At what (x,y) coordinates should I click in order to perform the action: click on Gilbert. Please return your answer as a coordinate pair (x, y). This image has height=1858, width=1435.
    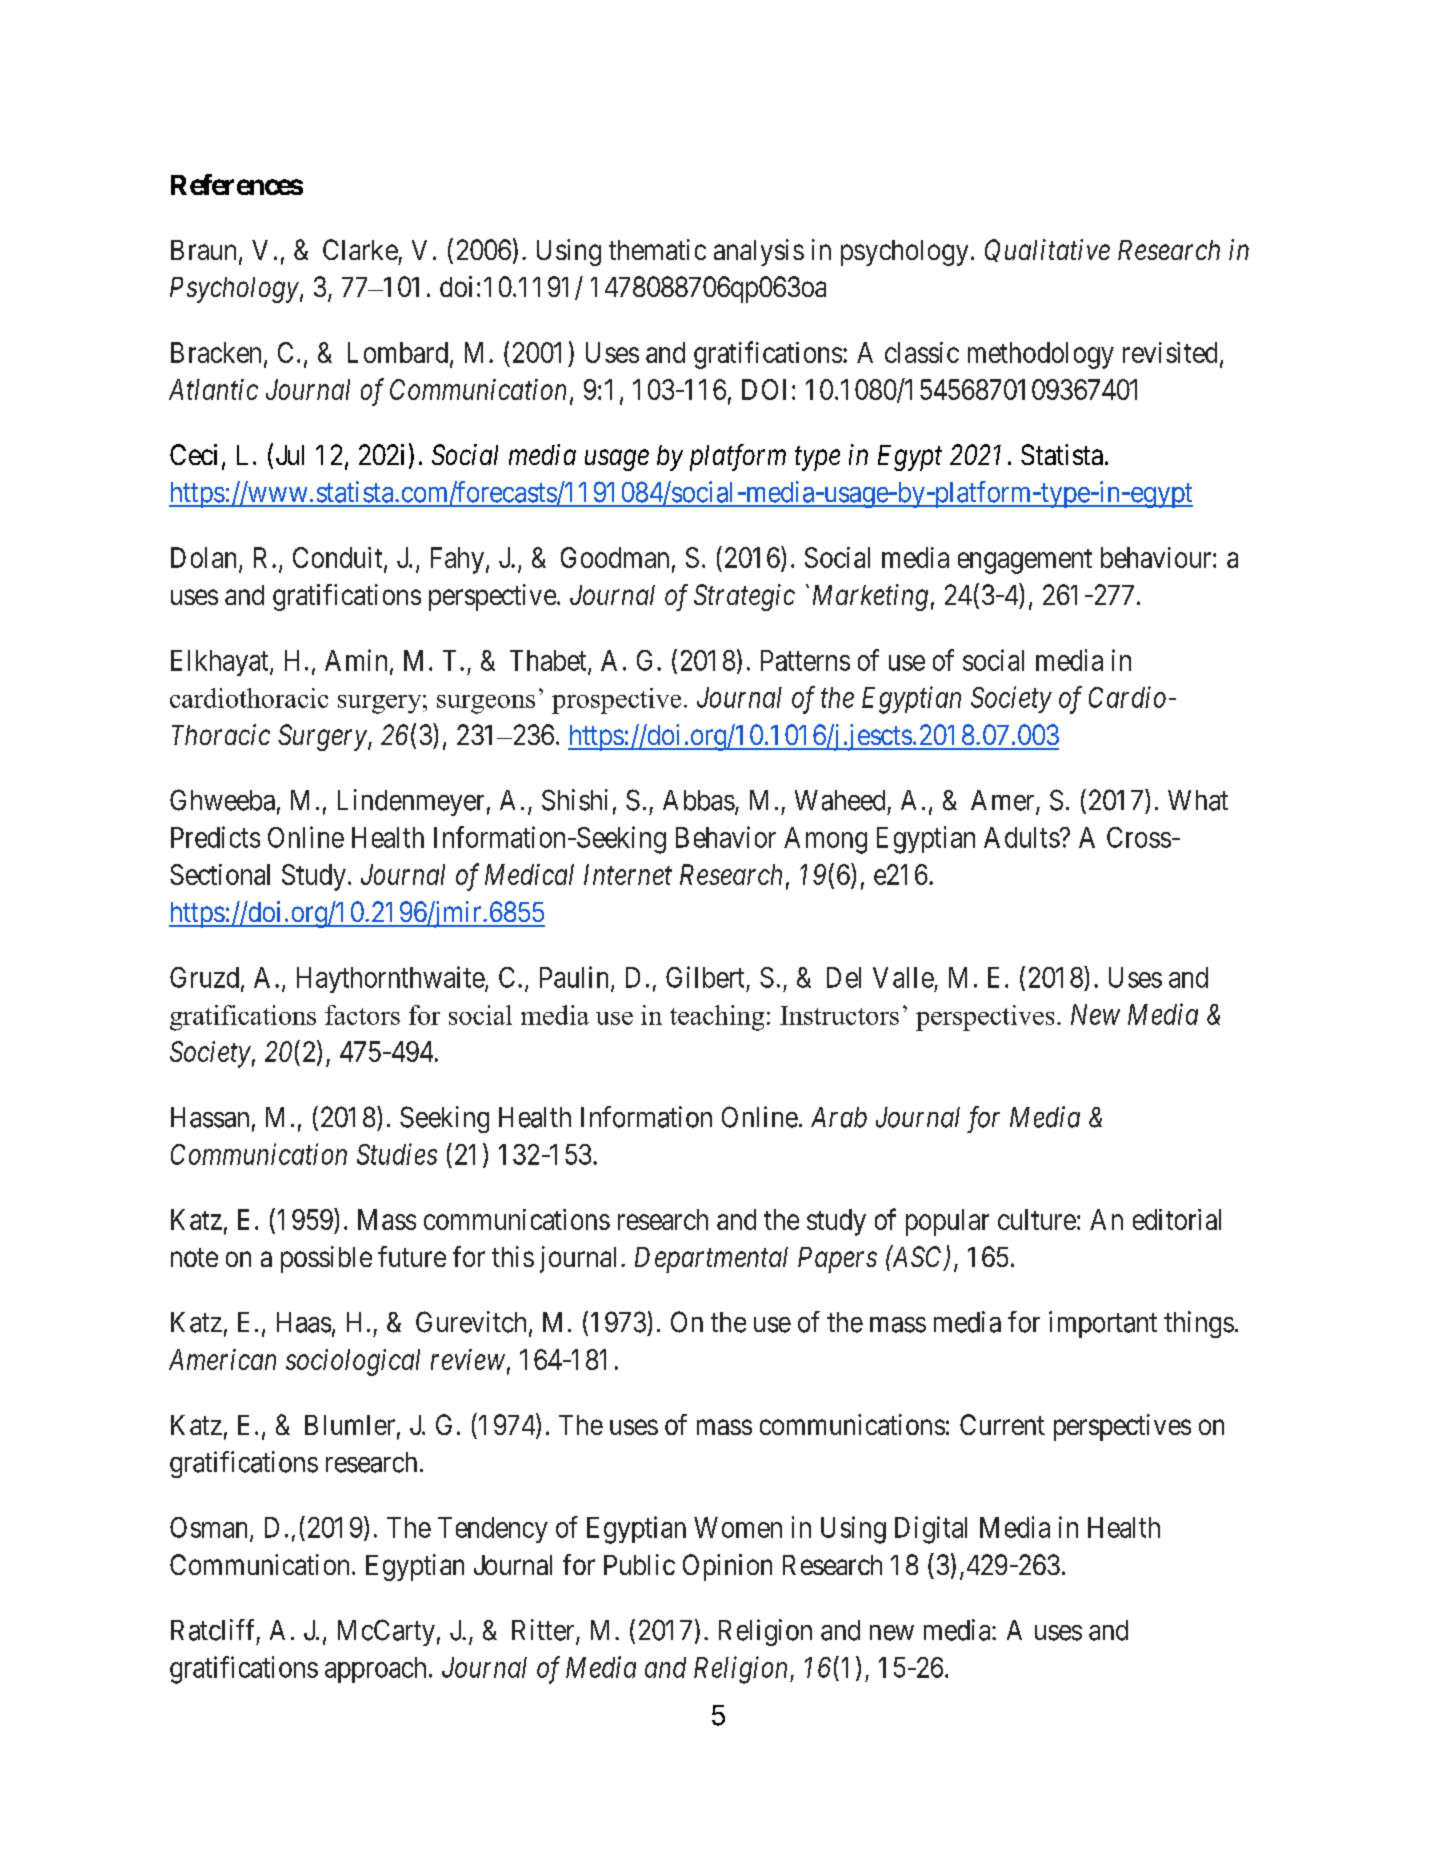
    Looking at the image, I should click on (705, 977).
